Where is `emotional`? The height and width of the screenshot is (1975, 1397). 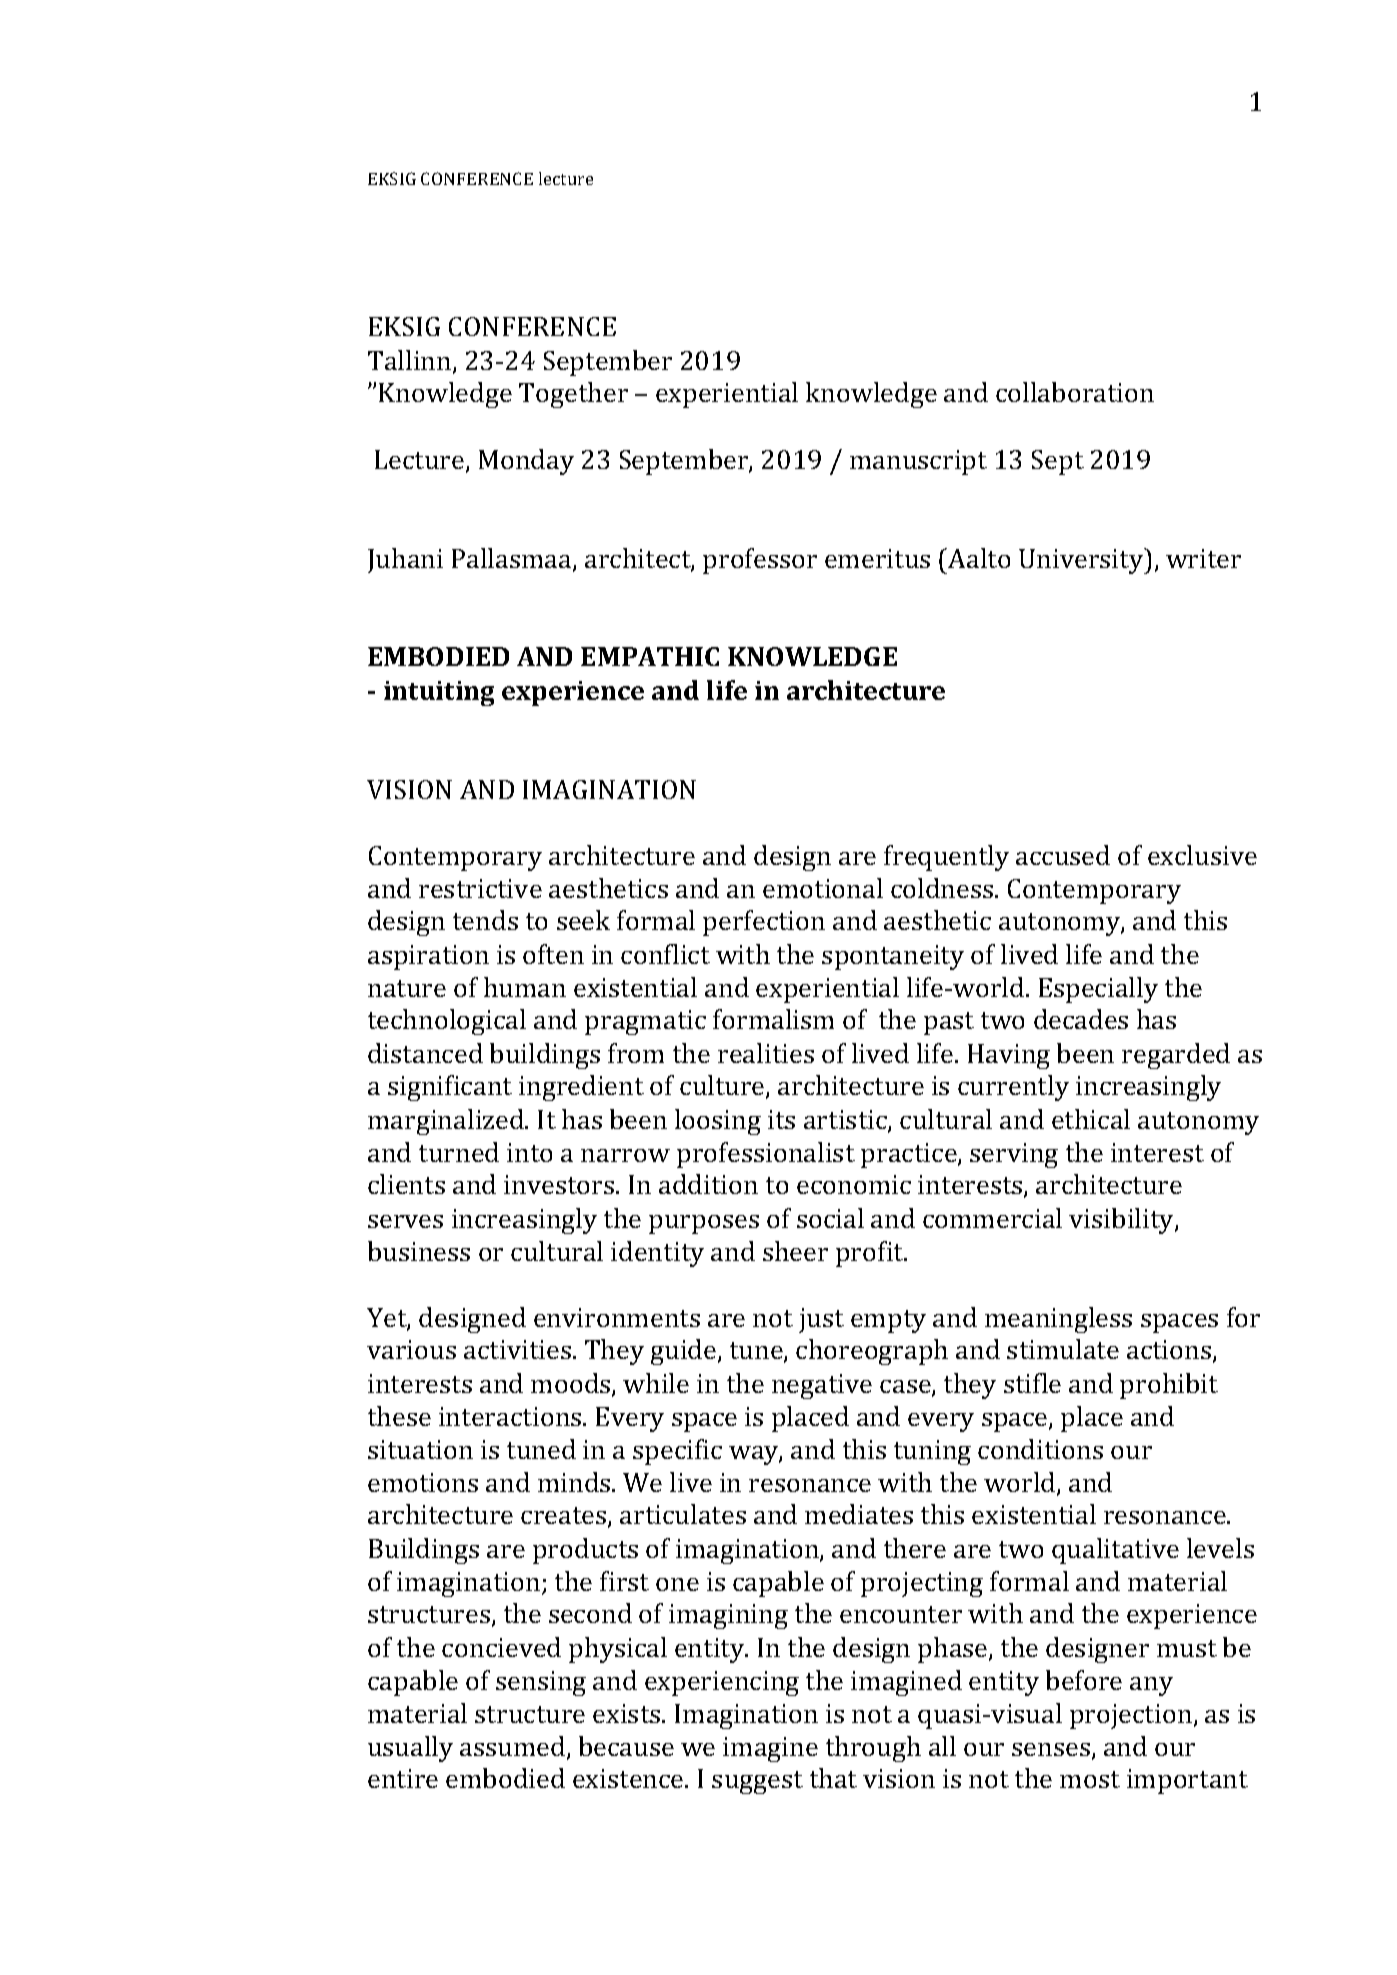
emotional is located at coordinates (823, 888).
